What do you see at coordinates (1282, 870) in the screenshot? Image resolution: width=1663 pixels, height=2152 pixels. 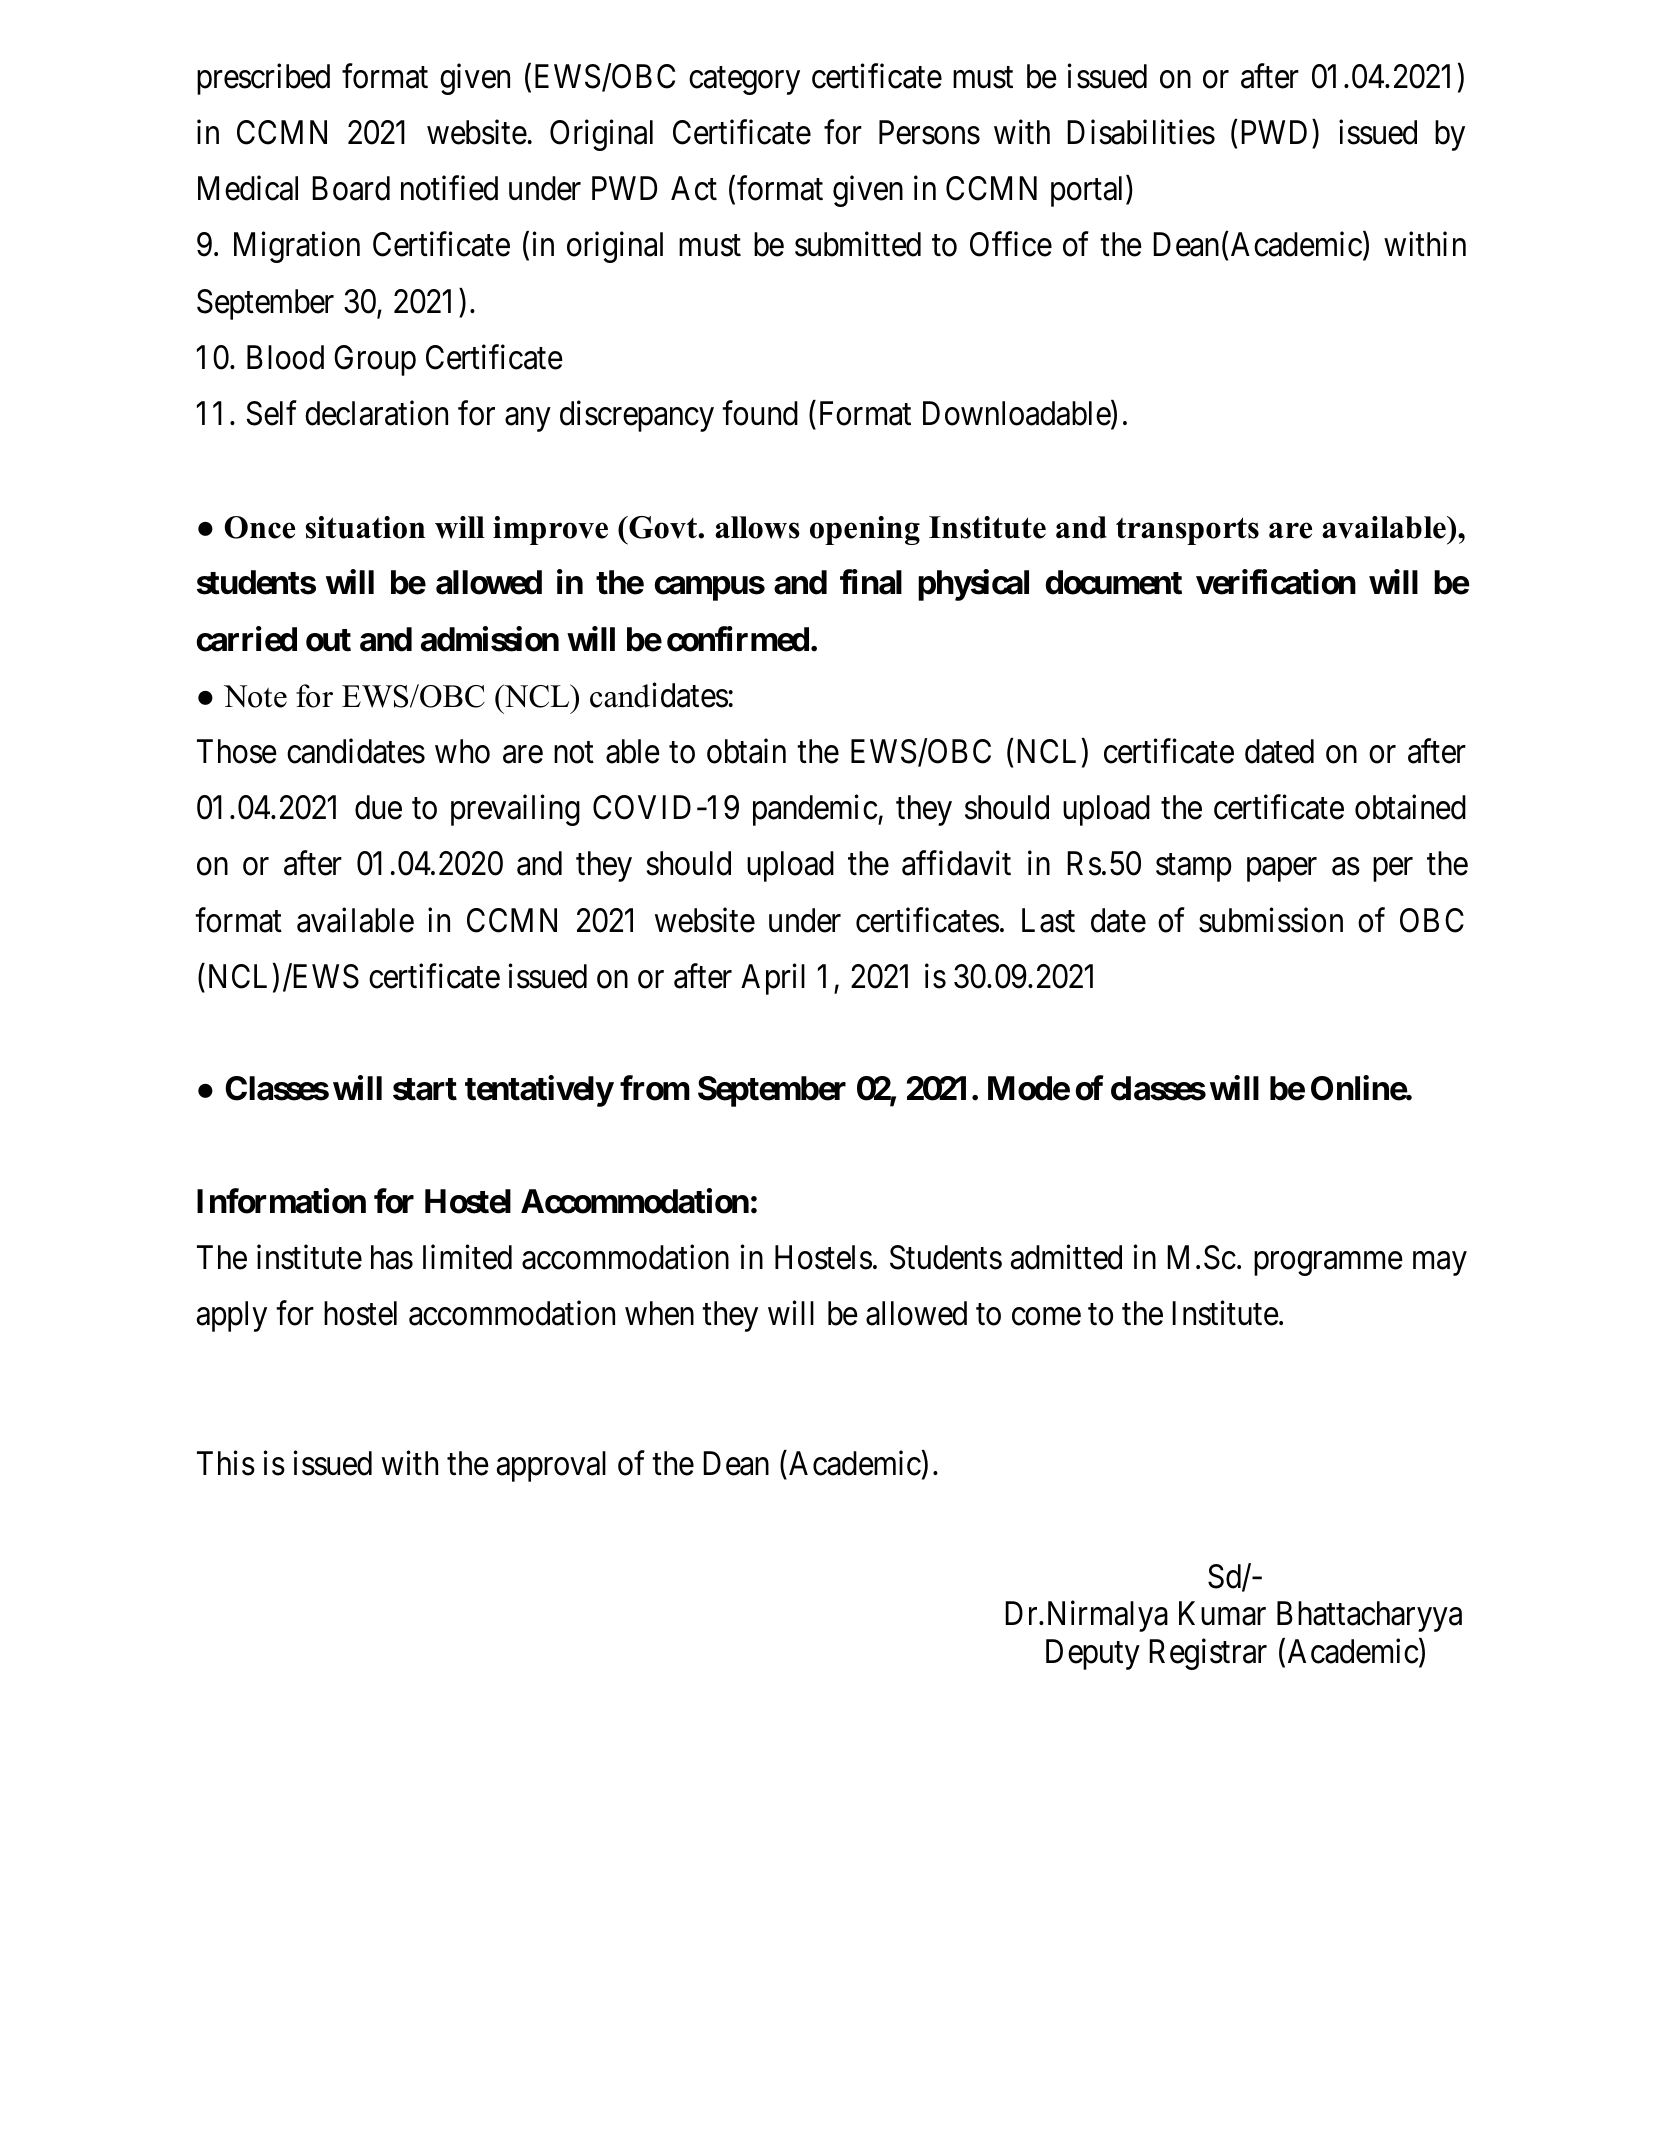 I see `paper` at bounding box center [1282, 870].
